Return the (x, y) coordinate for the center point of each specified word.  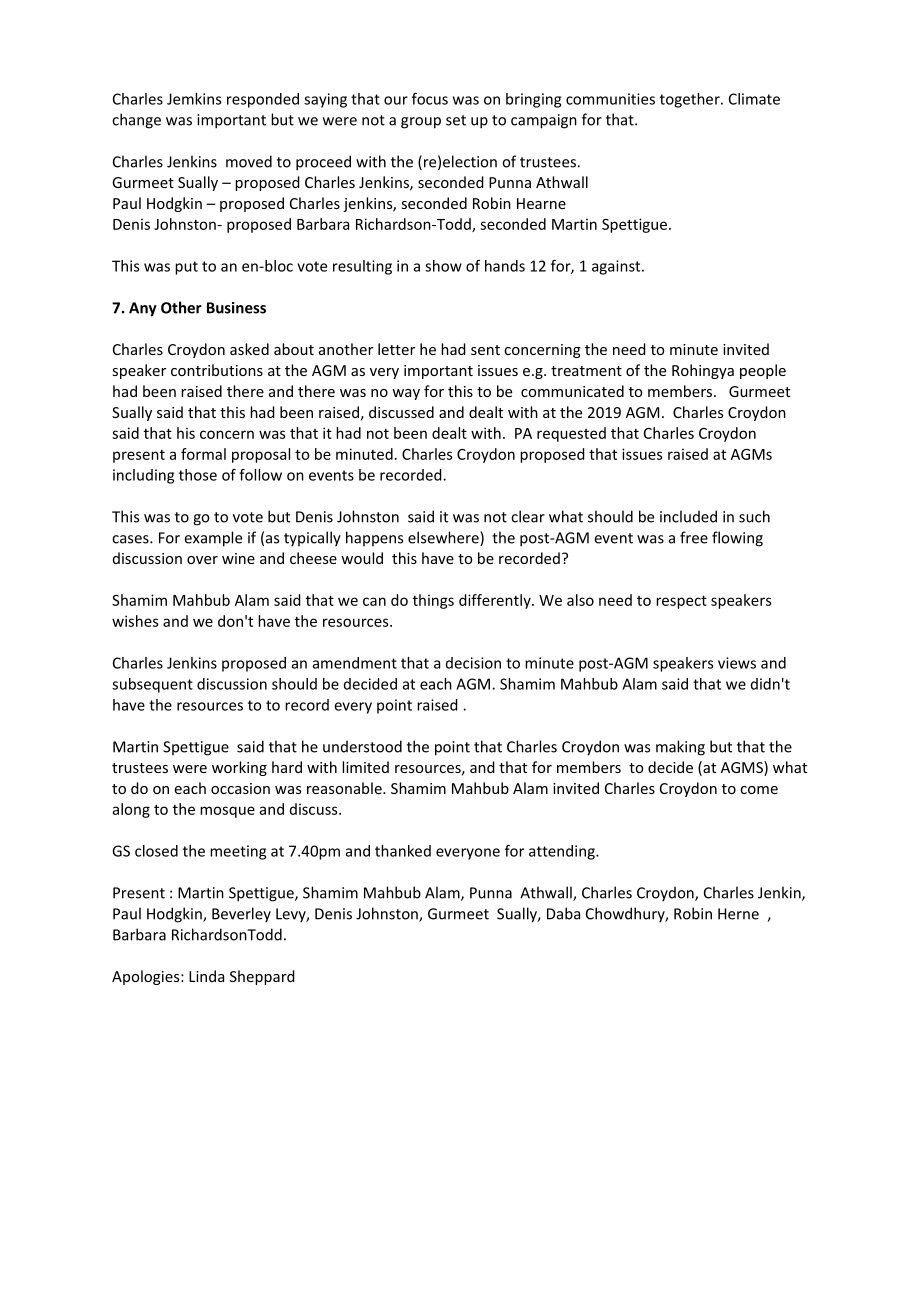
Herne (738, 914)
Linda (206, 976)
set (456, 120)
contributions (217, 370)
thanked (403, 851)
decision (473, 663)
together (691, 100)
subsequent (152, 685)
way (406, 394)
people (763, 371)
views (737, 663)
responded (263, 100)
